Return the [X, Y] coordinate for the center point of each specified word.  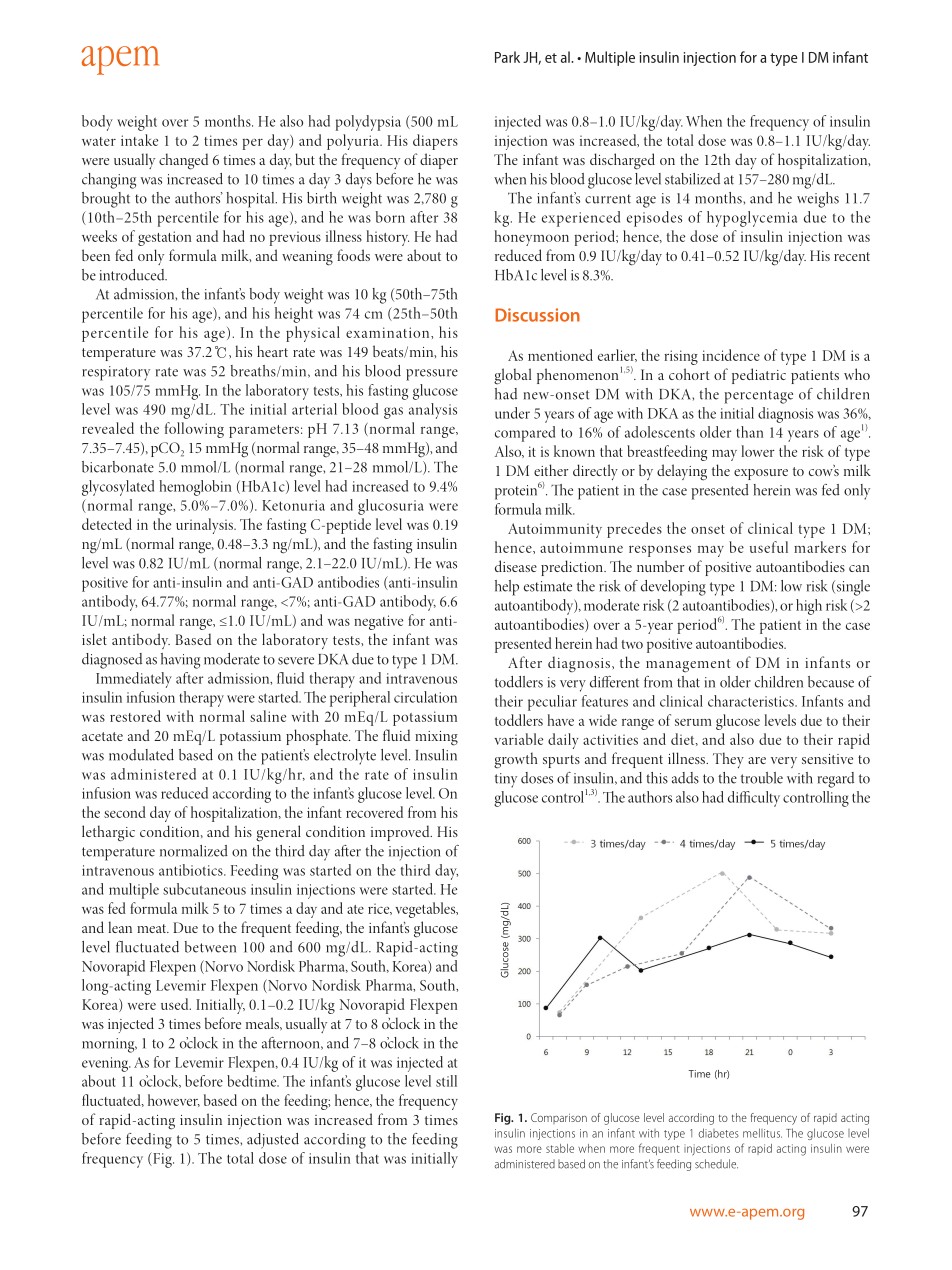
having [180, 661]
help [507, 588]
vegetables [426, 910]
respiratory [116, 373]
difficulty [754, 799]
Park [507, 57]
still [446, 1081]
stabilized [692, 179]
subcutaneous [204, 889]
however [174, 1100]
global [512, 376]
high [809, 607]
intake [139, 140]
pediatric [759, 376]
